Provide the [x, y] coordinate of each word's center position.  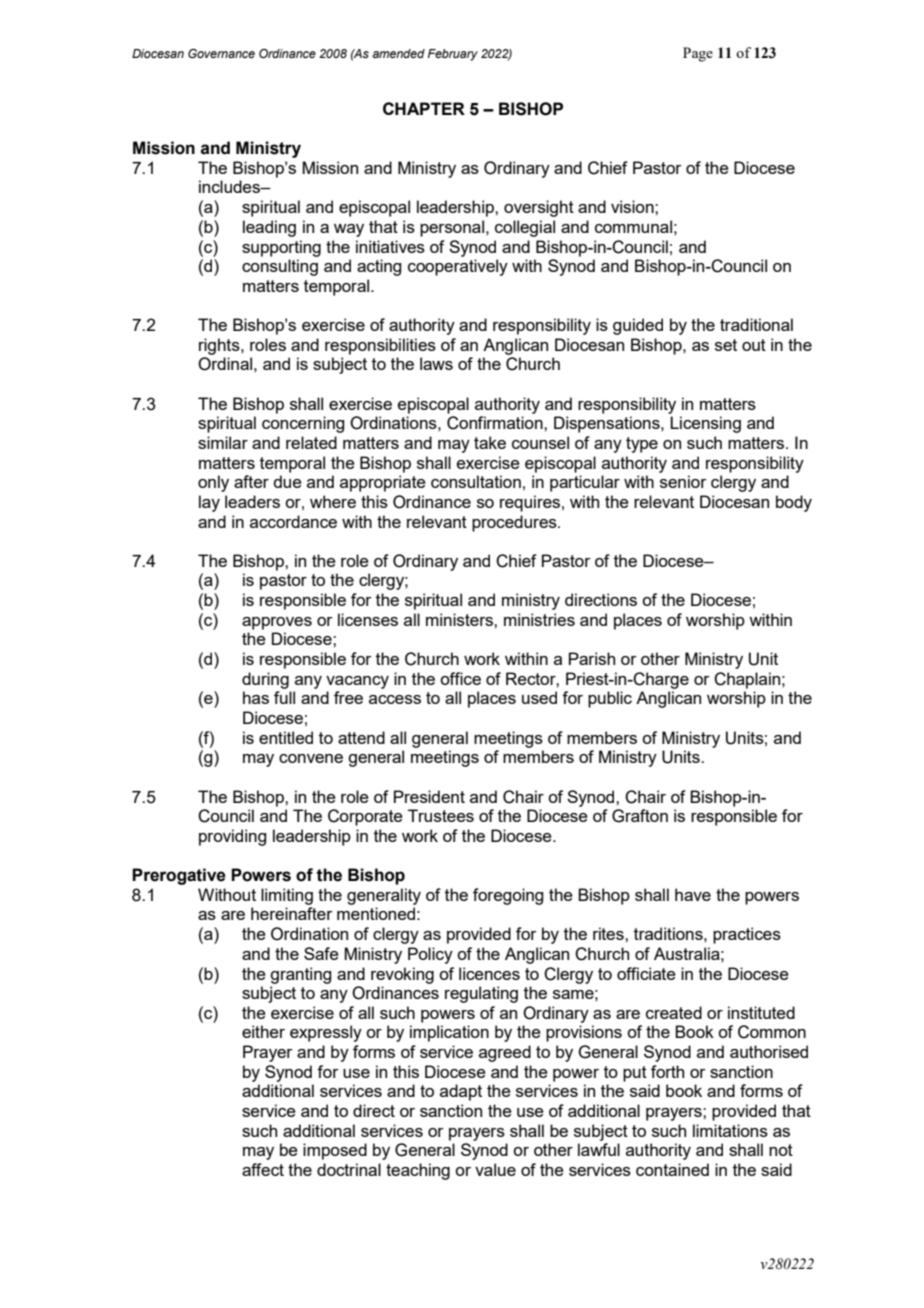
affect [263, 1169]
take [490, 442]
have [693, 894]
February [453, 55]
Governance [221, 53]
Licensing [705, 424]
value [495, 1169]
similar [223, 442]
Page [698, 54]
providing [232, 837]
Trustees [441, 815]
